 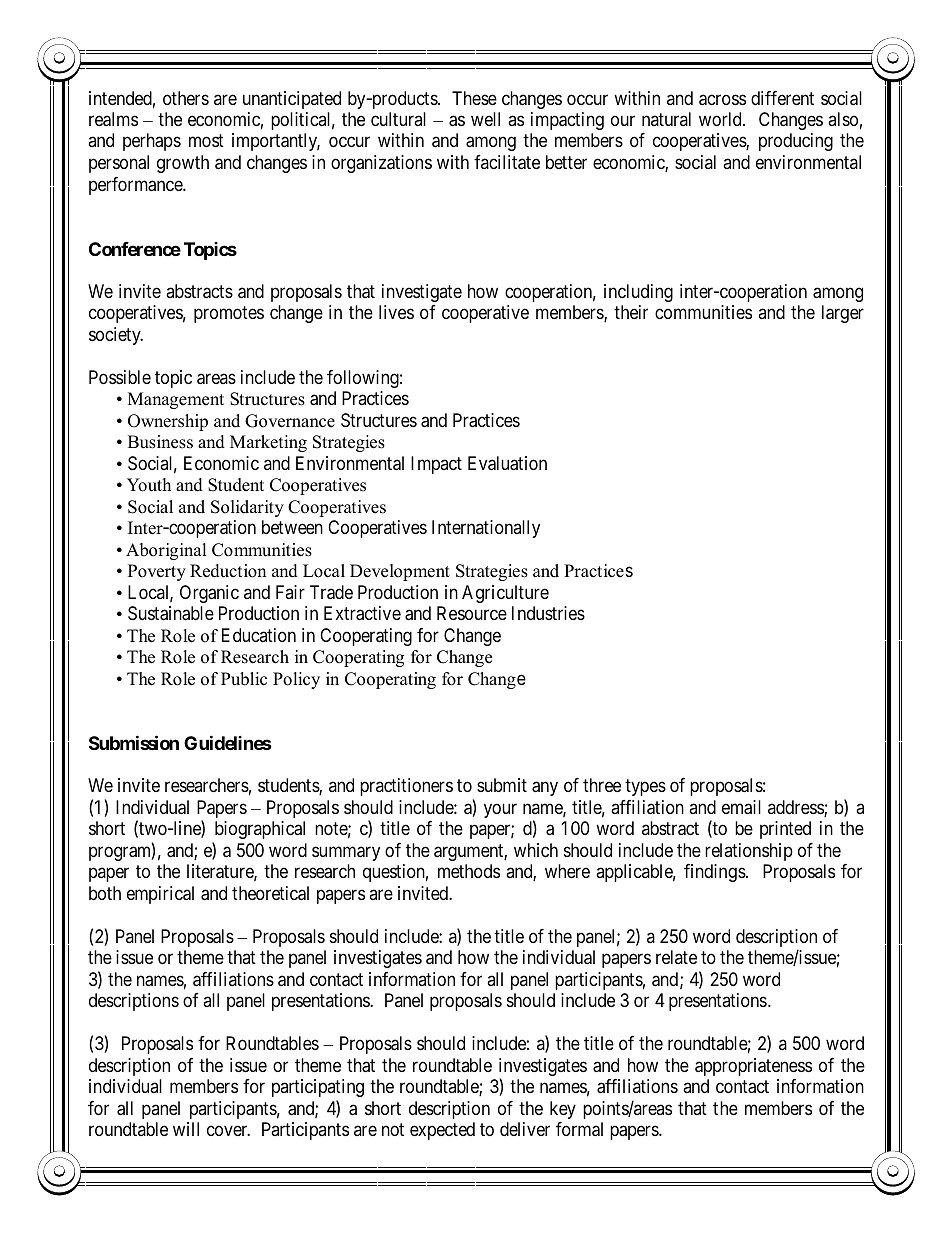 What do you see at coordinates (753, 1067) in the page?
I see `appropriateness` at bounding box center [753, 1067].
